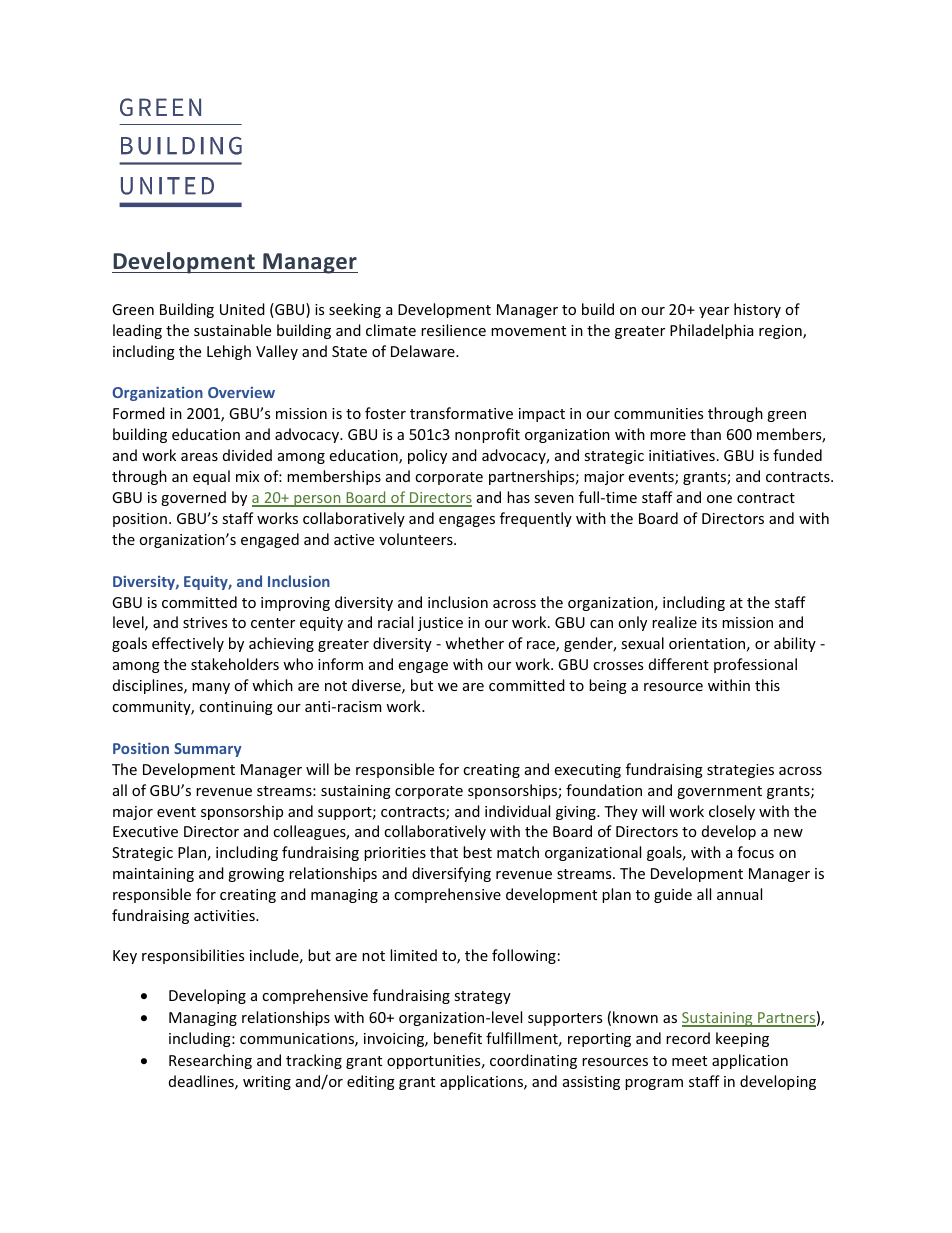  Describe the element at coordinates (517, 811) in the screenshot. I see `individual` at that location.
